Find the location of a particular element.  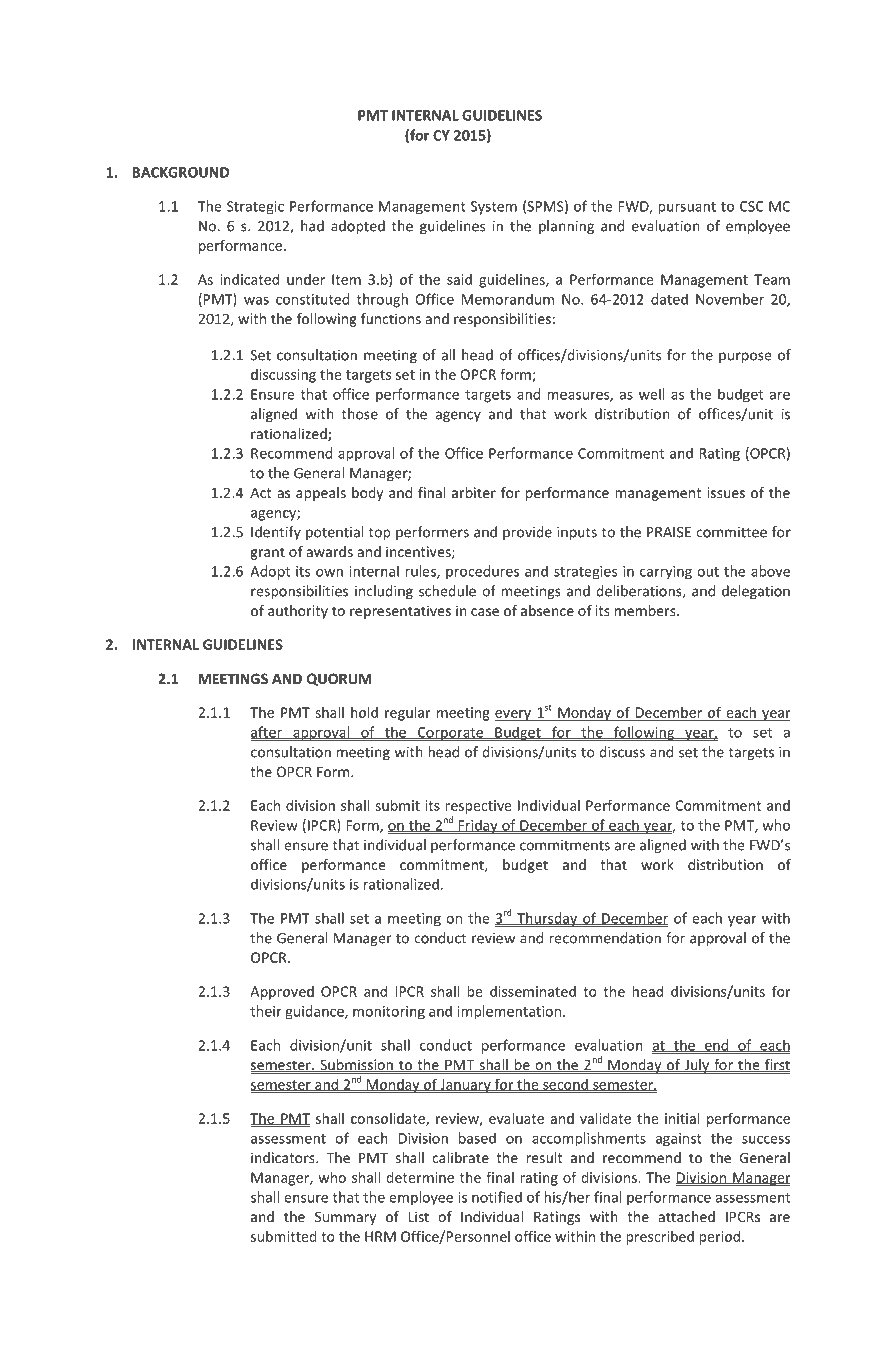

attached is located at coordinates (687, 1216).
